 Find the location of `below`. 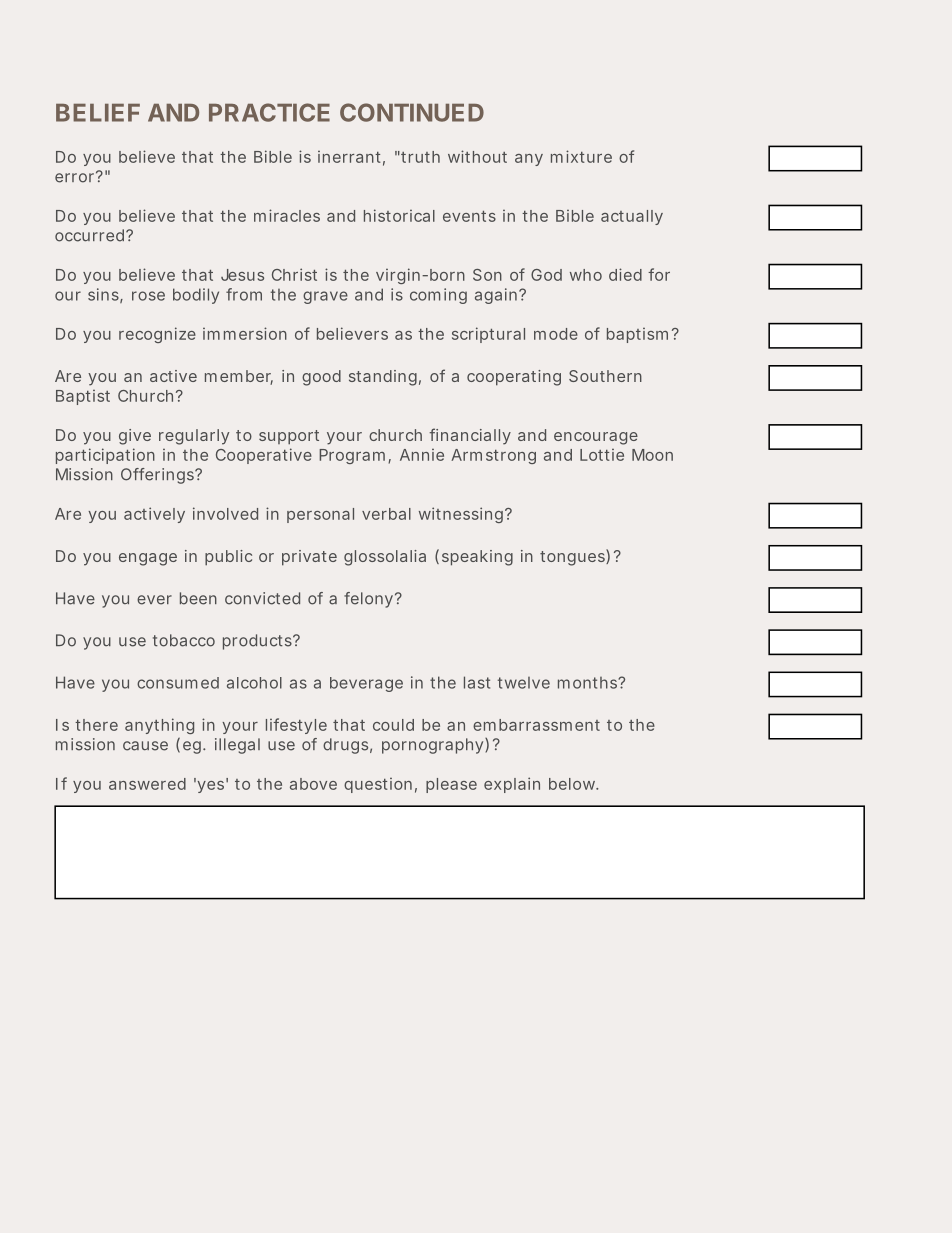

below is located at coordinates (573, 784).
